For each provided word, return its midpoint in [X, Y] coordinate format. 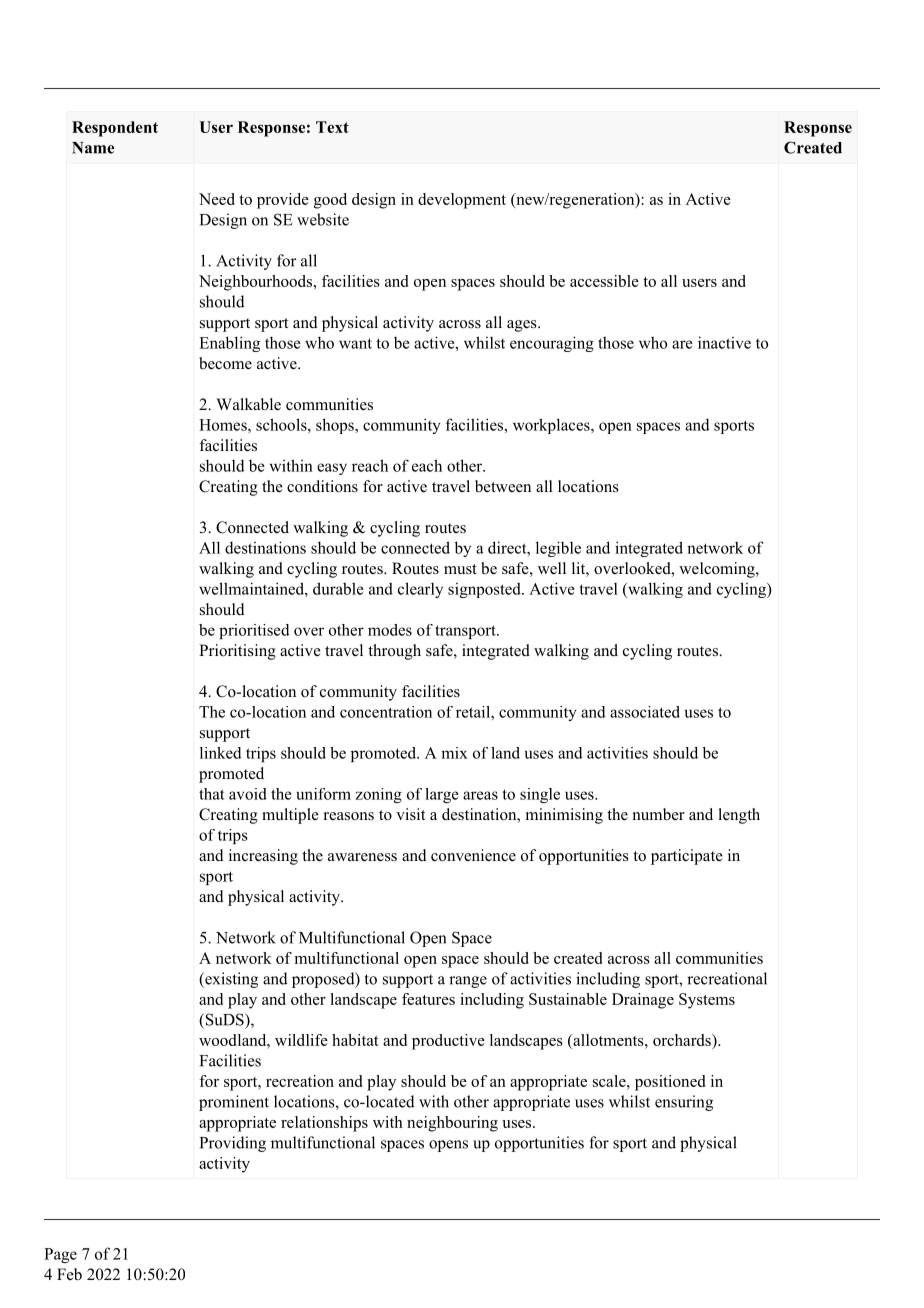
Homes [224, 425]
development [462, 201]
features [428, 999]
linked [221, 753]
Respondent [115, 129]
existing [230, 980]
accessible [604, 281]
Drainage [643, 1001]
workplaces [552, 426]
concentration [386, 712]
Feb [69, 1274]
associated [645, 712]
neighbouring [452, 1124]
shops [336, 426]
